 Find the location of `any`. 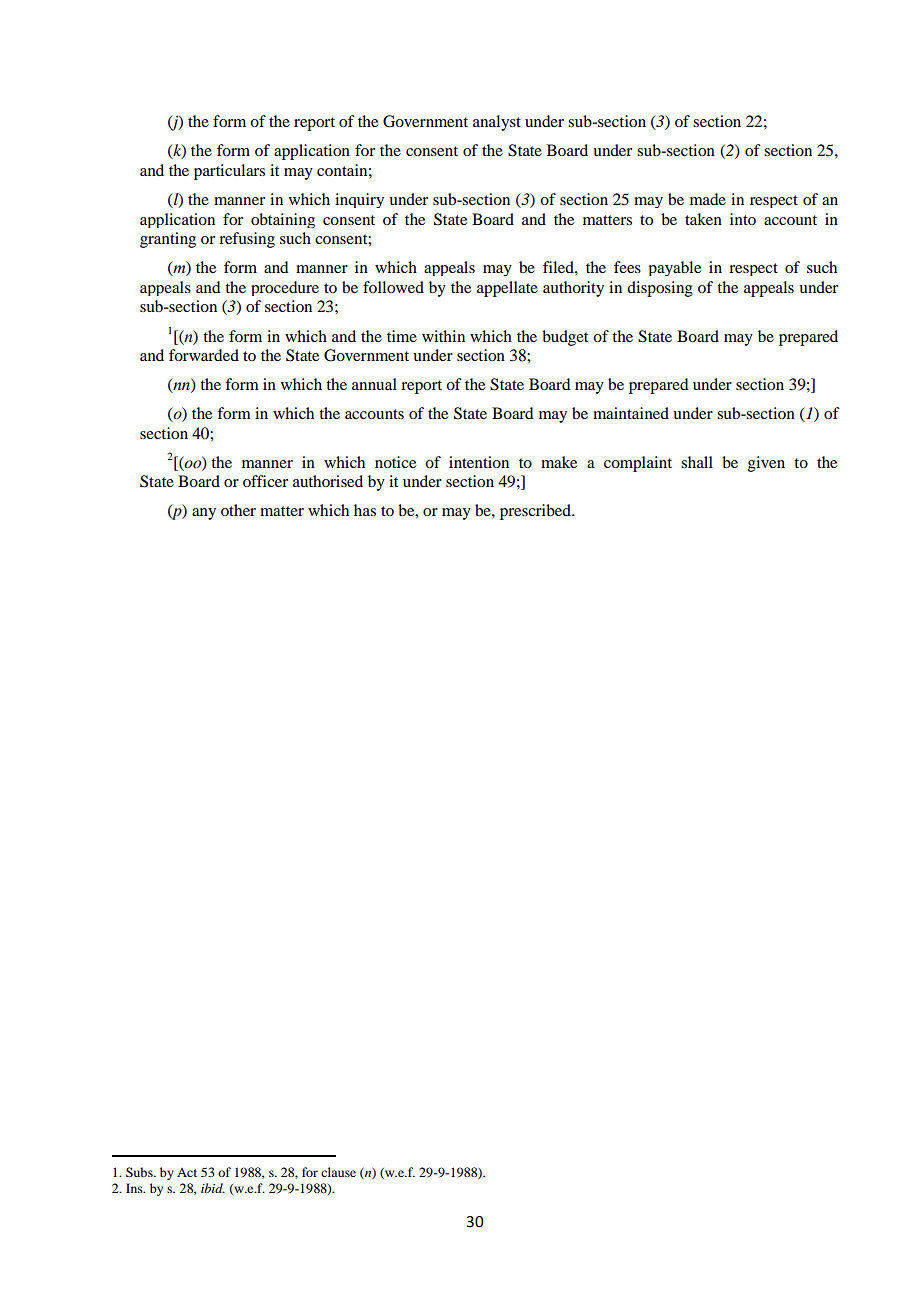

any is located at coordinates (204, 514).
